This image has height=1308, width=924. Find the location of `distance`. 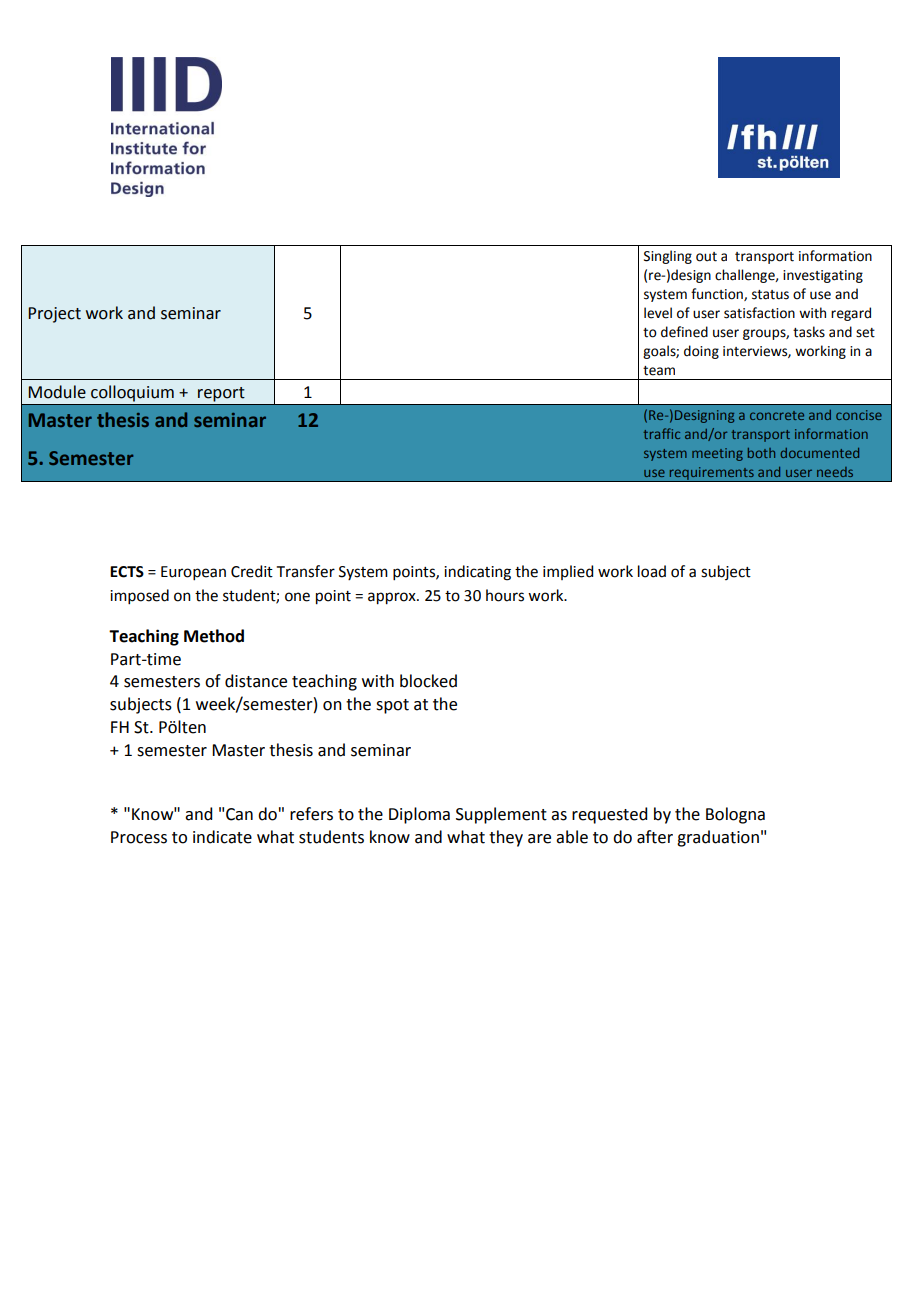

distance is located at coordinates (256, 681).
